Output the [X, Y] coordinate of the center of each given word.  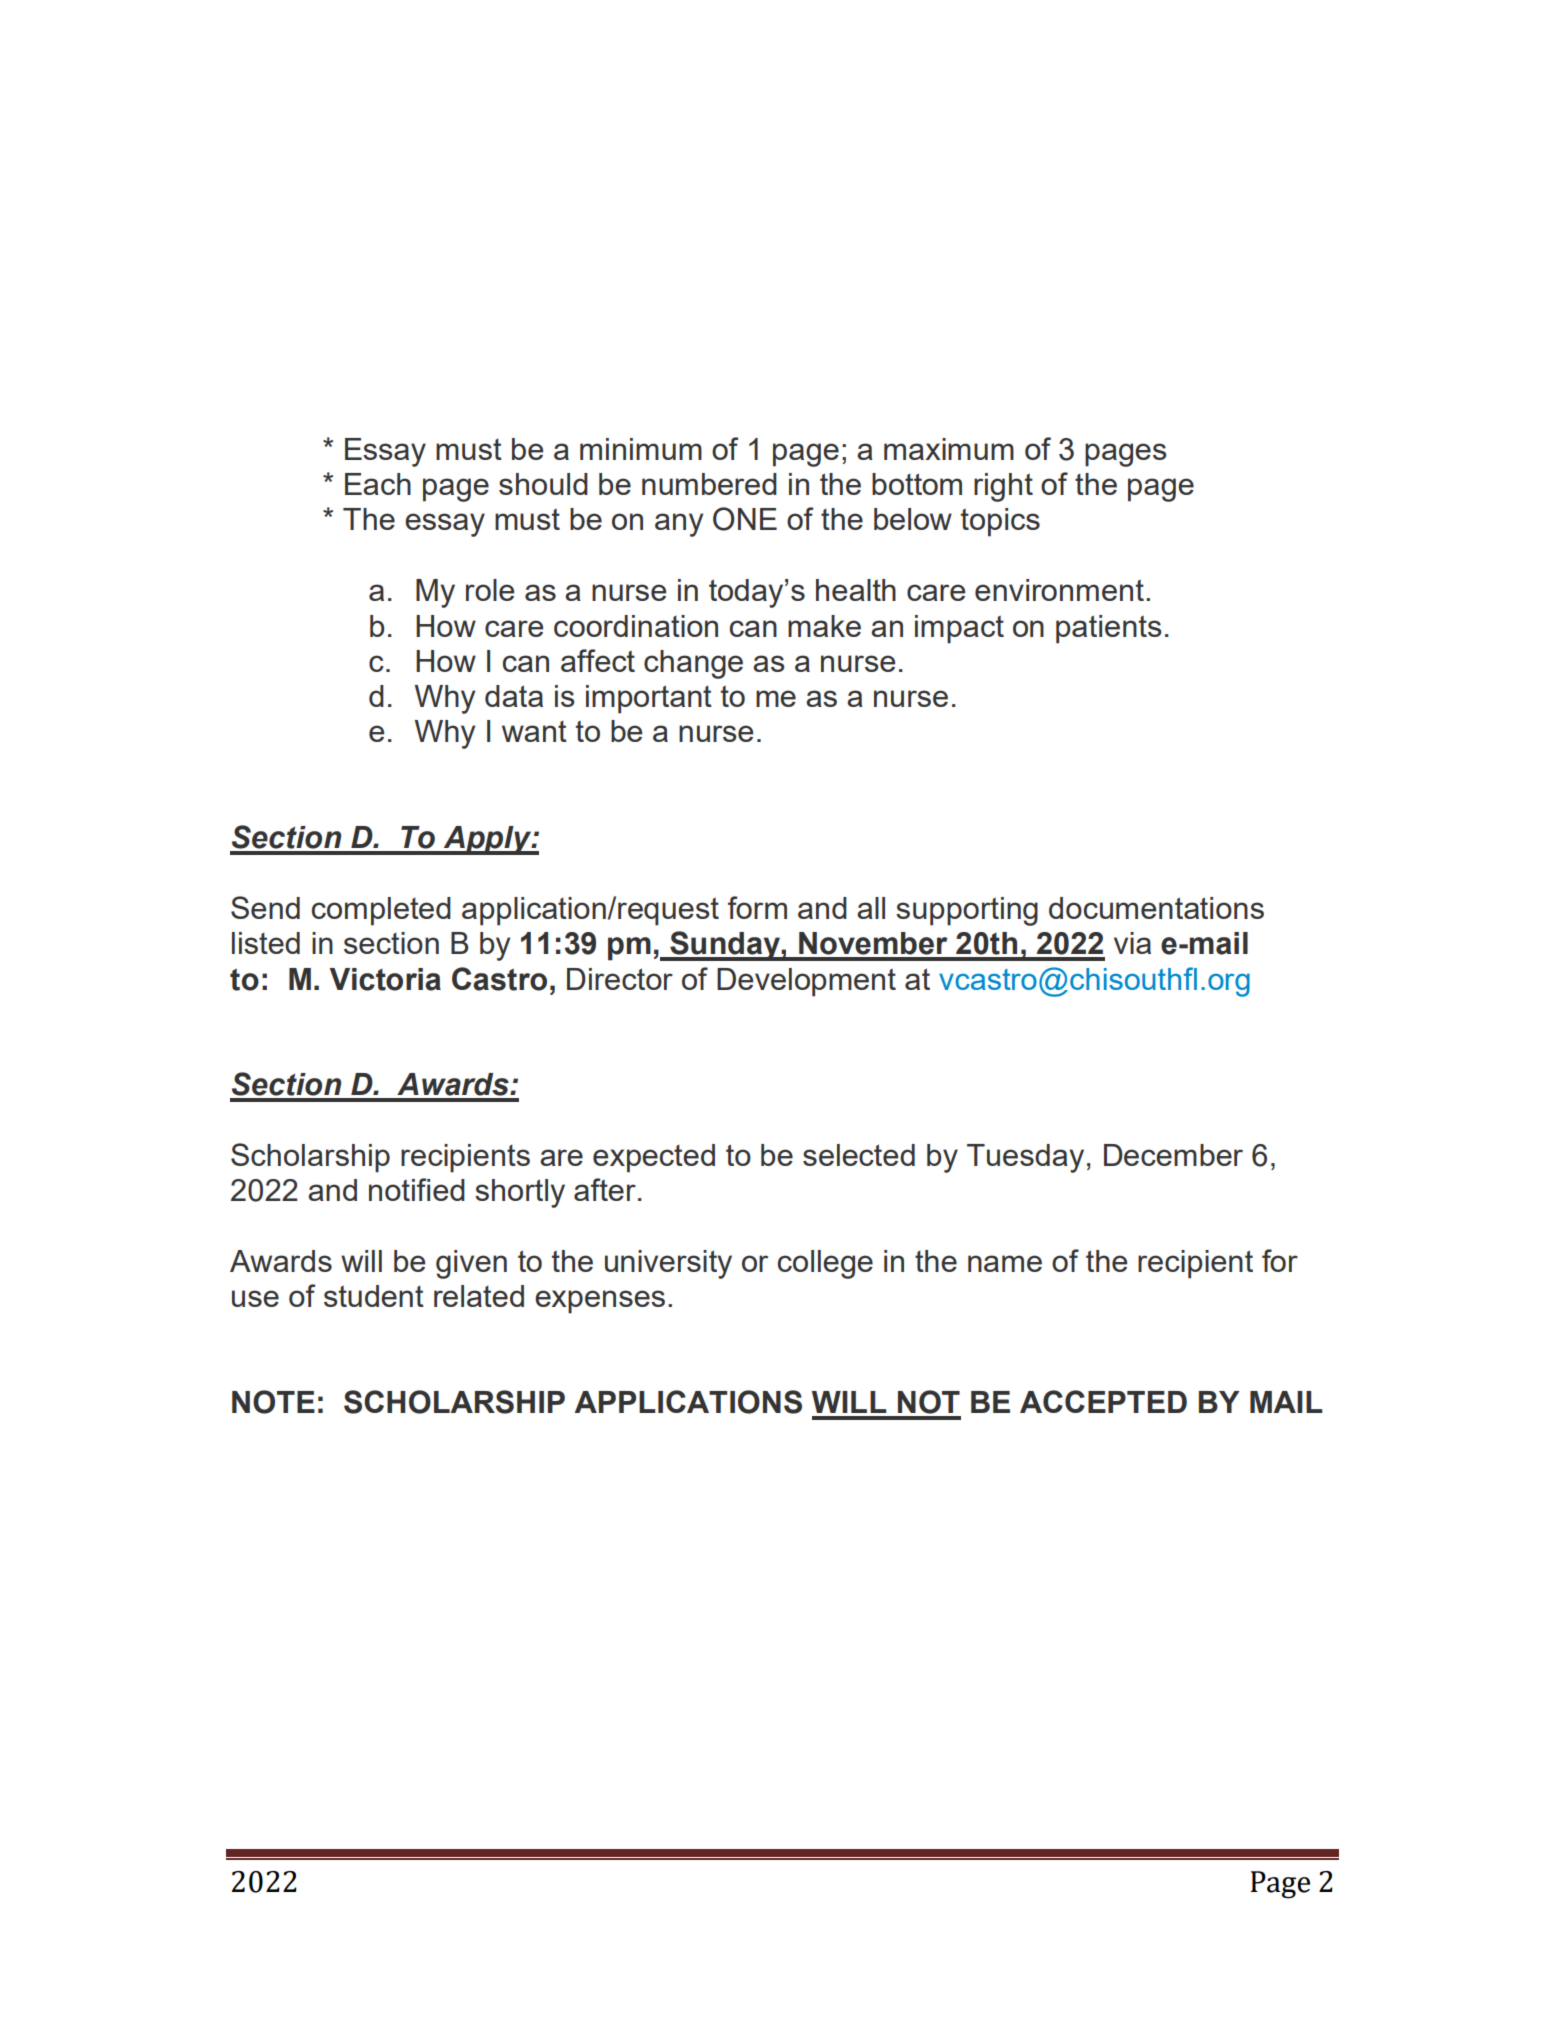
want [534, 731]
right [1003, 487]
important [649, 699]
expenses [600, 1302]
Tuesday [1025, 1158]
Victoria [385, 979]
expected [654, 1158]
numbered [709, 484]
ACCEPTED [1103, 1401]
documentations [1156, 908]
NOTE [273, 1402]
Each [378, 484]
